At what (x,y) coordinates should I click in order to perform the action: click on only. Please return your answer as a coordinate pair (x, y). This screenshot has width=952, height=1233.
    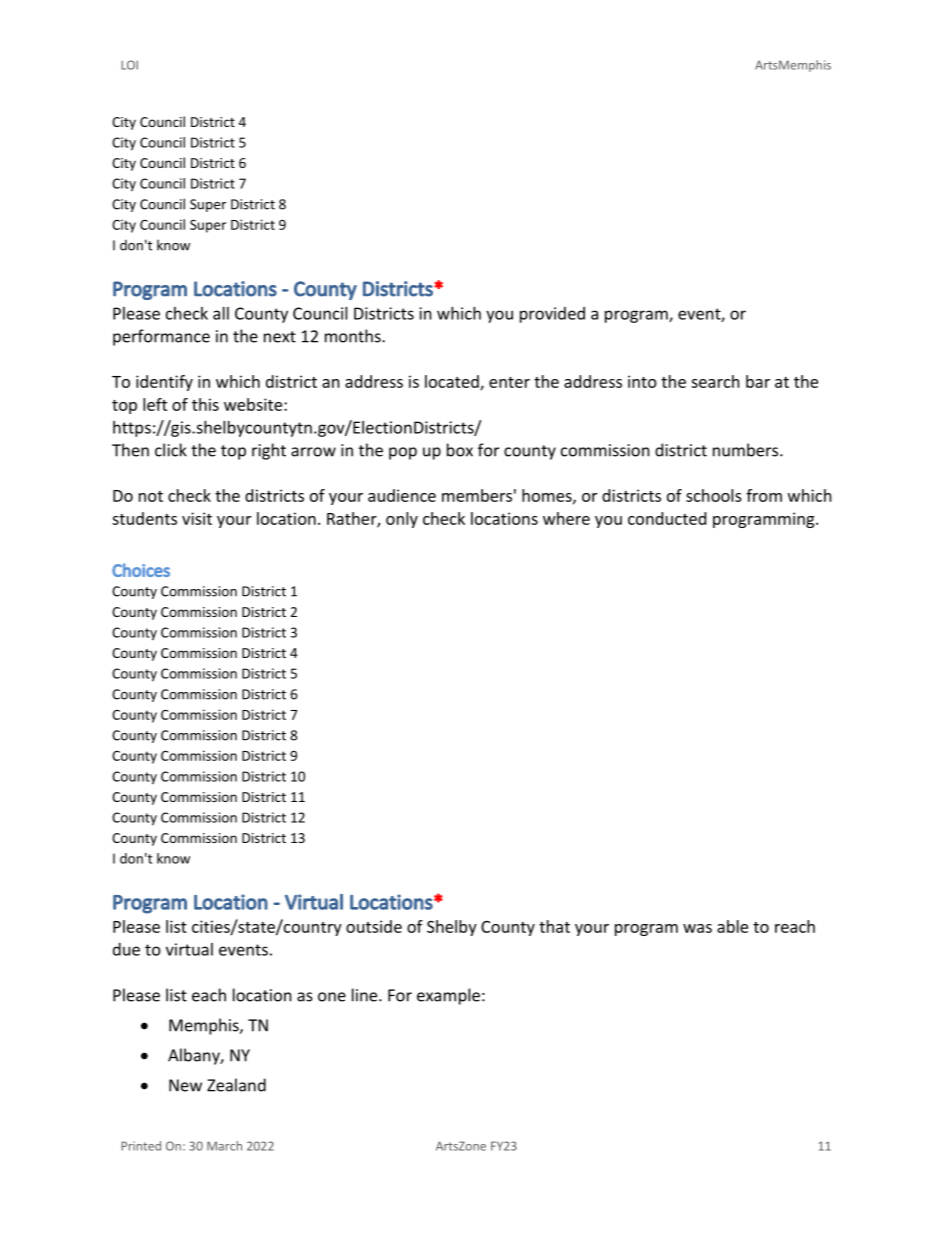
    Looking at the image, I should click on (402, 520).
